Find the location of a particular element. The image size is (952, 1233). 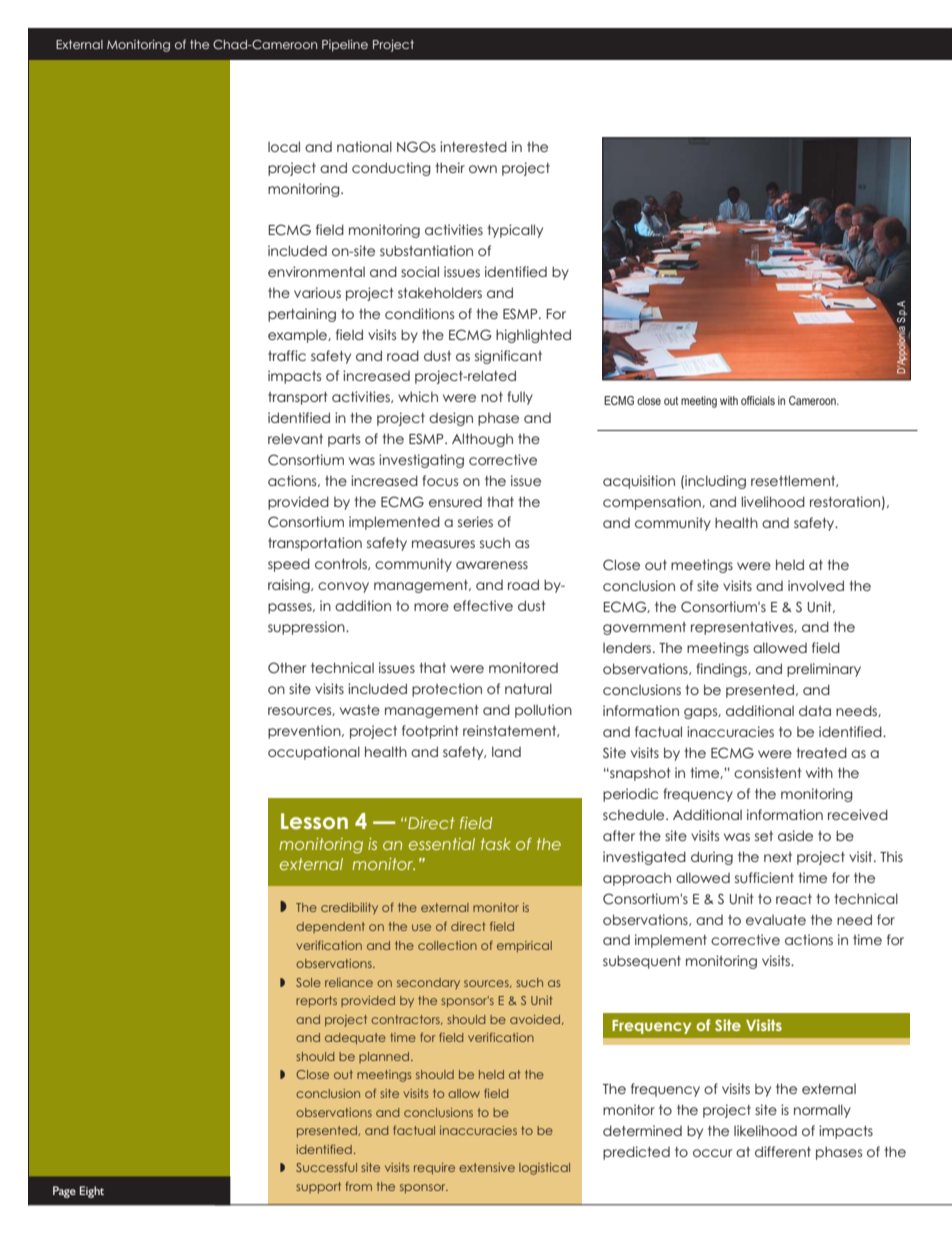

Lesson is located at coordinates (314, 821).
